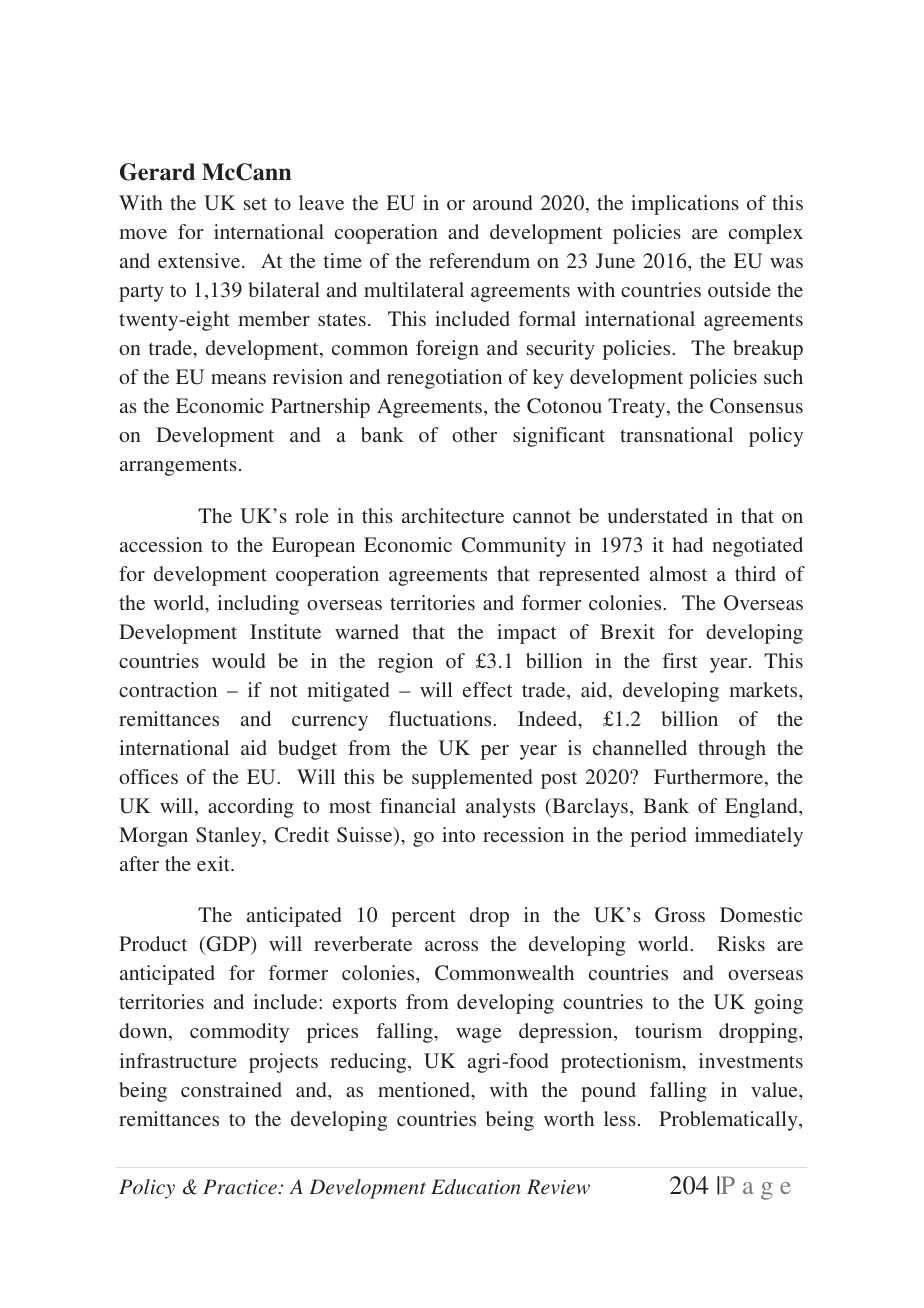 The height and width of the screenshot is (1308, 924). What do you see at coordinates (729, 1121) in the screenshot?
I see `Problematically` at bounding box center [729, 1121].
